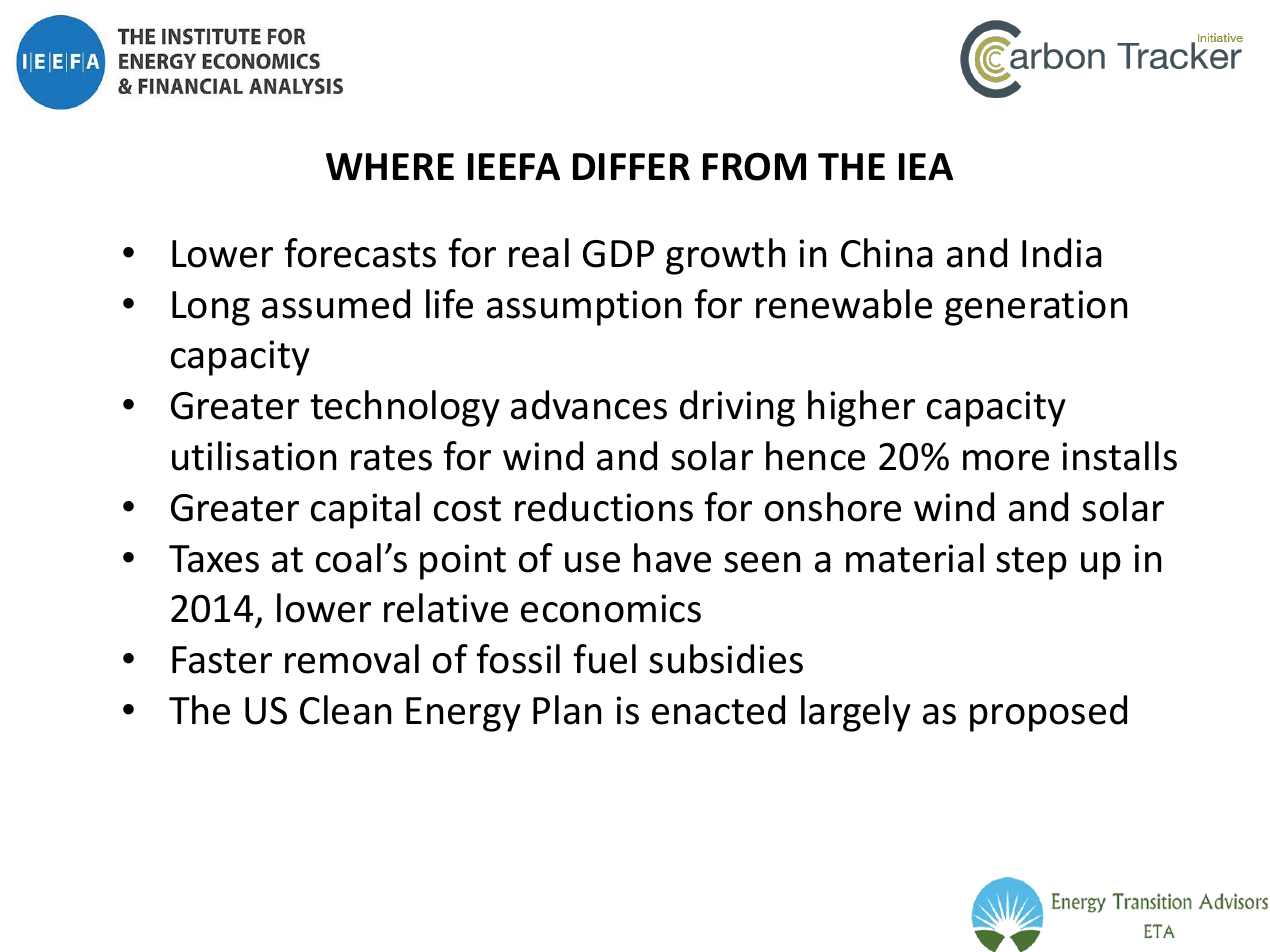 The image size is (1270, 952). What do you see at coordinates (365, 510) in the screenshot?
I see `capital` at bounding box center [365, 510].
